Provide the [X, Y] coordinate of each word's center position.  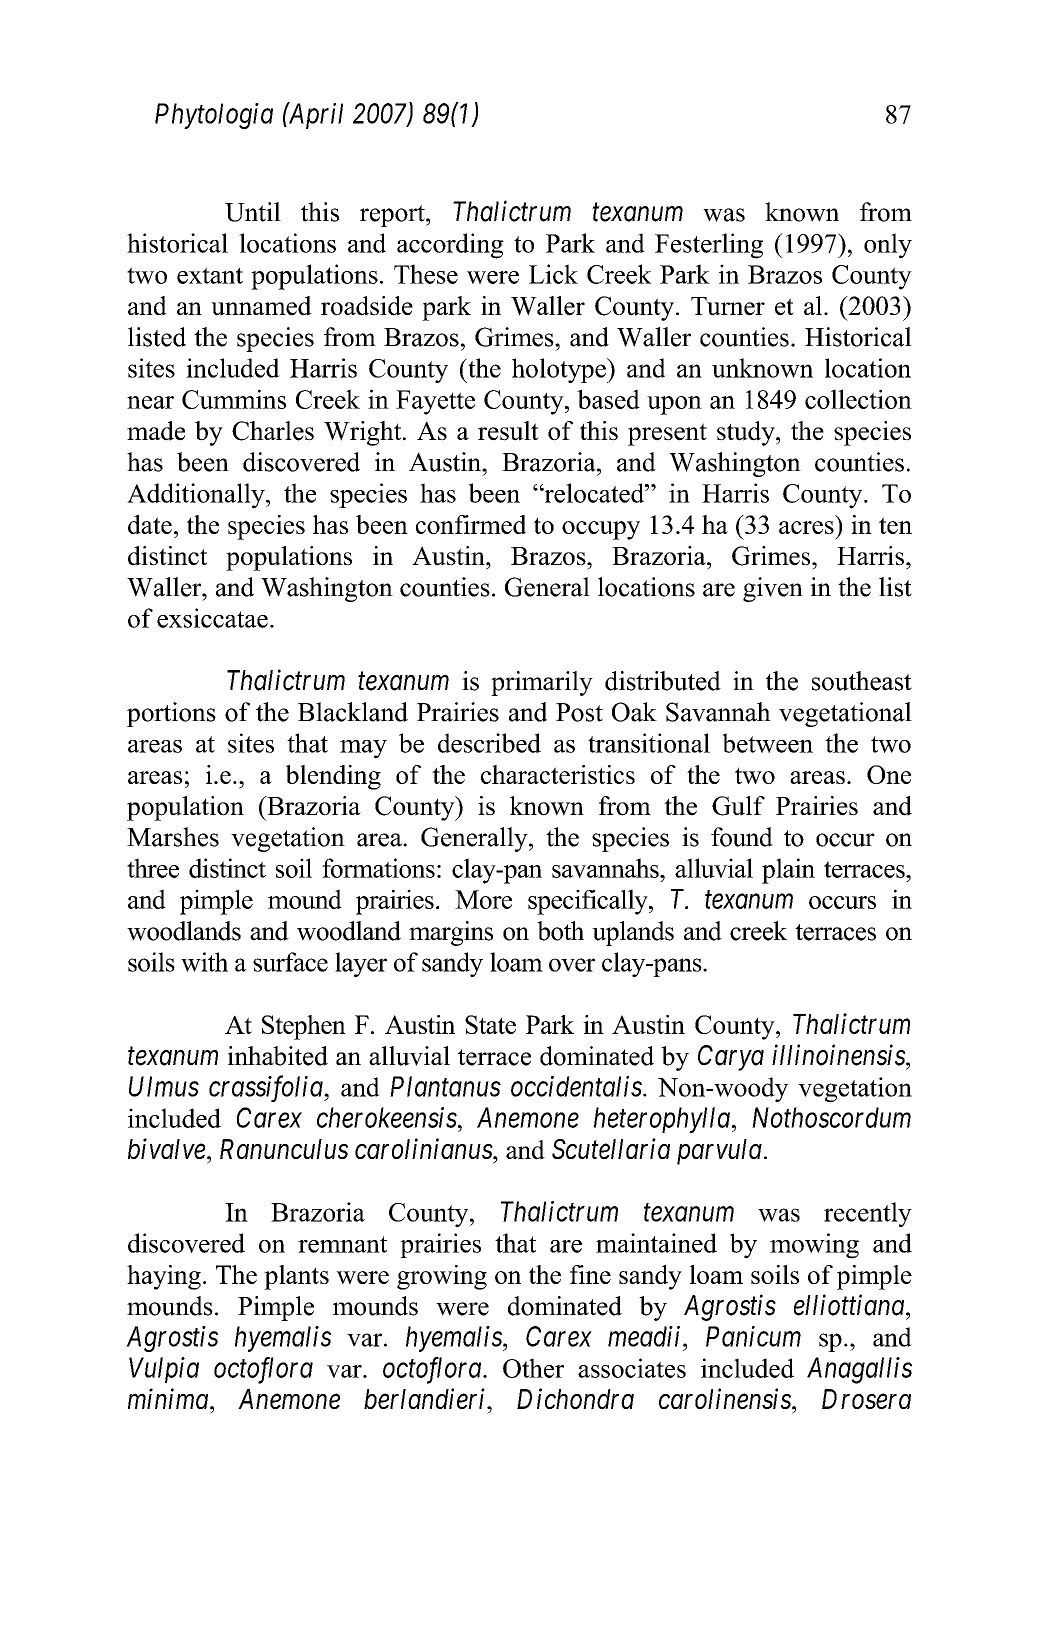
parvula [719, 1152]
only [888, 246]
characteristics [558, 774]
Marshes [173, 837]
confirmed [471, 524]
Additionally [197, 496]
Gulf [738, 806]
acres [806, 527]
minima [169, 1399]
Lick [553, 274]
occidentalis [576, 1086]
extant [210, 275]
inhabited [278, 1056]
